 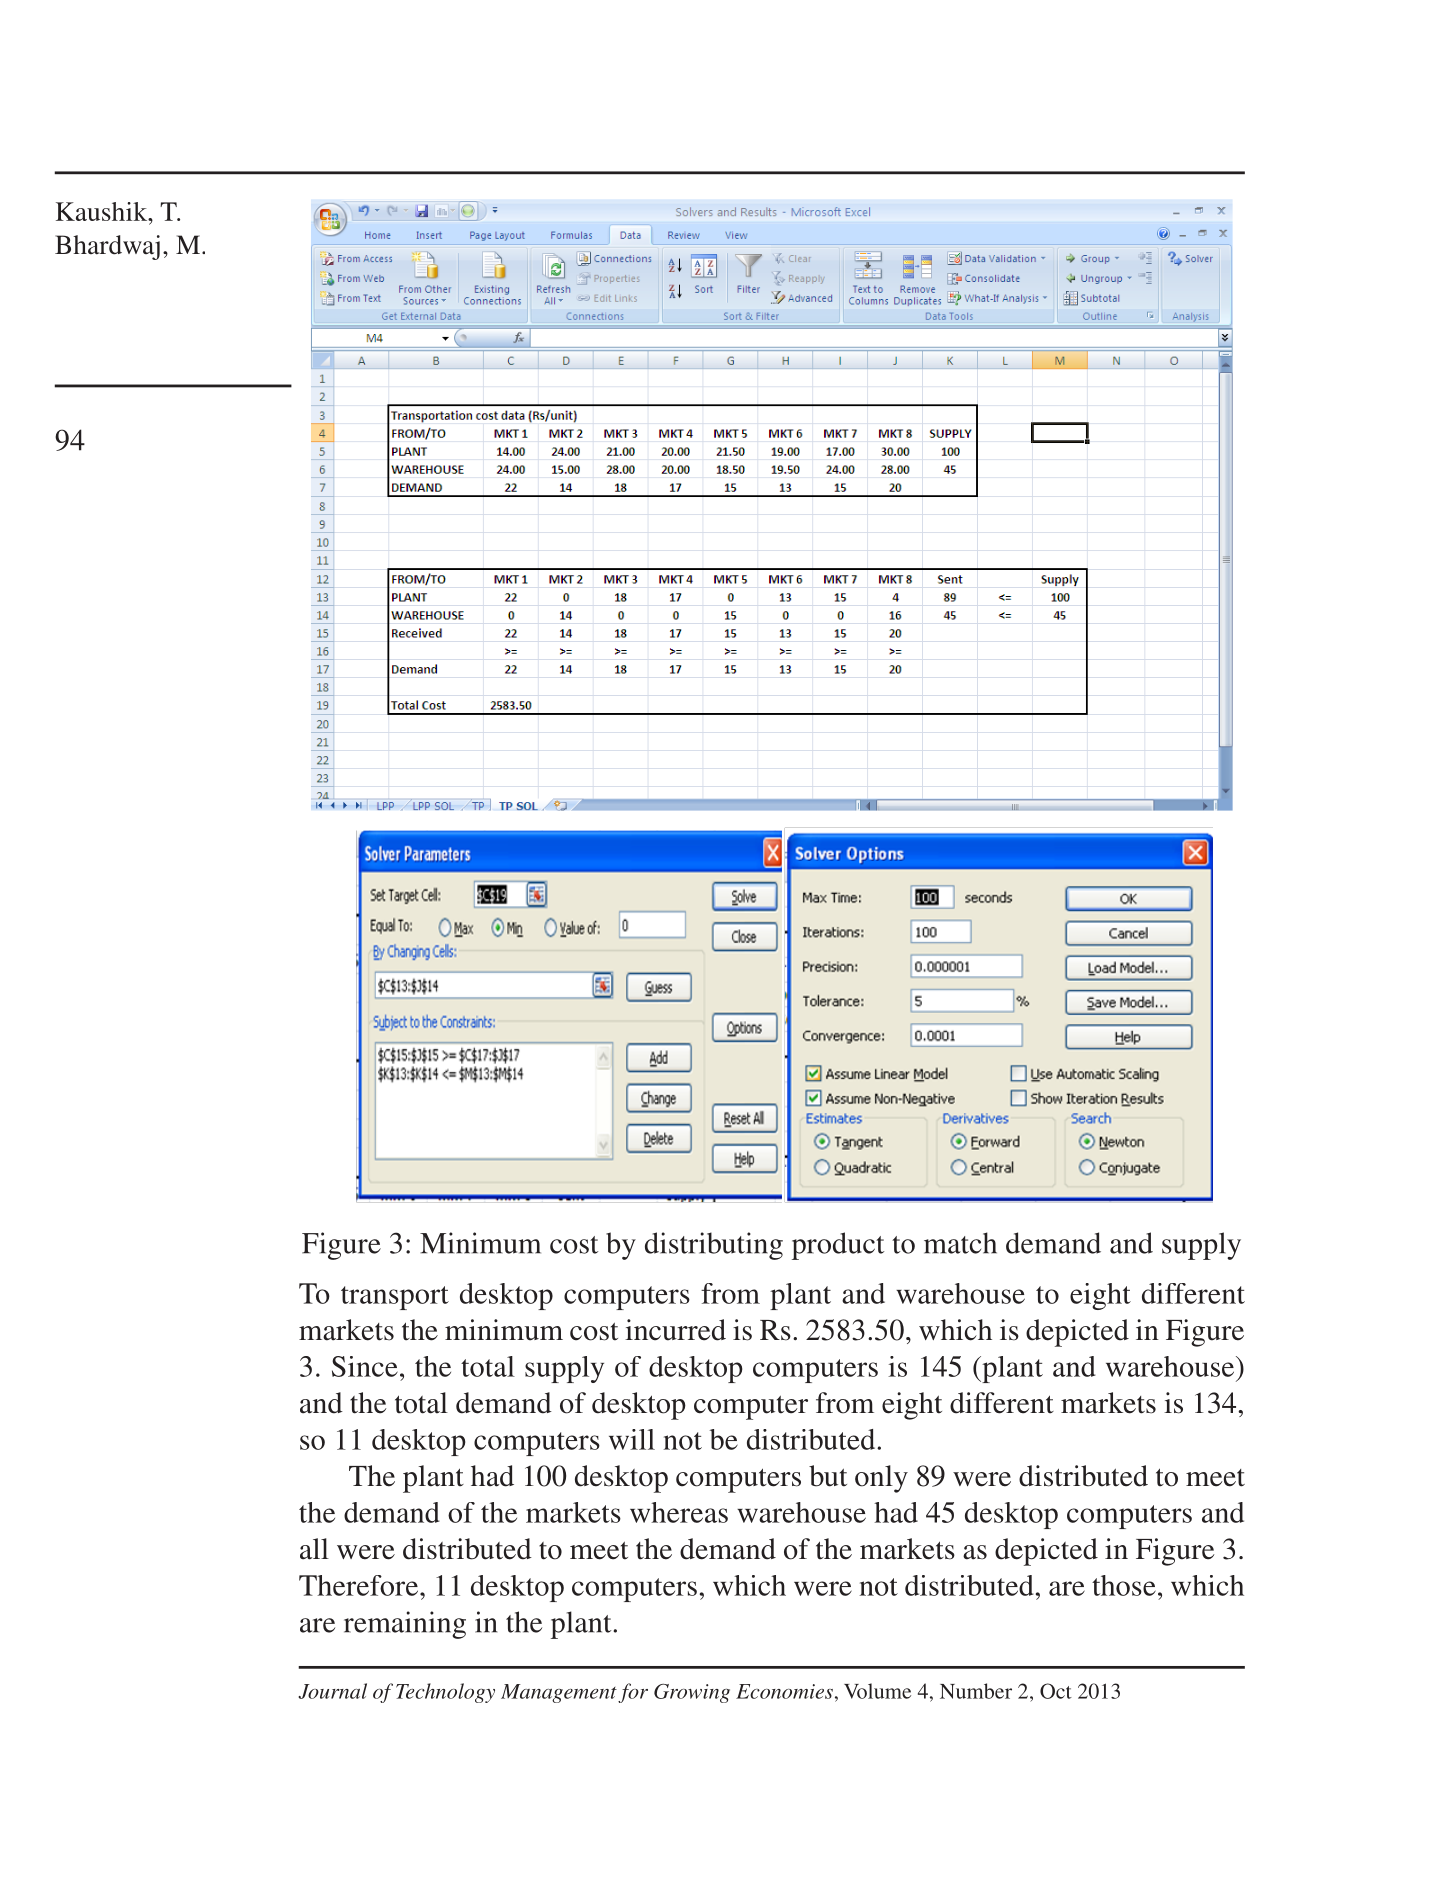 What do you see at coordinates (881, 1479) in the image?
I see `only` at bounding box center [881, 1479].
